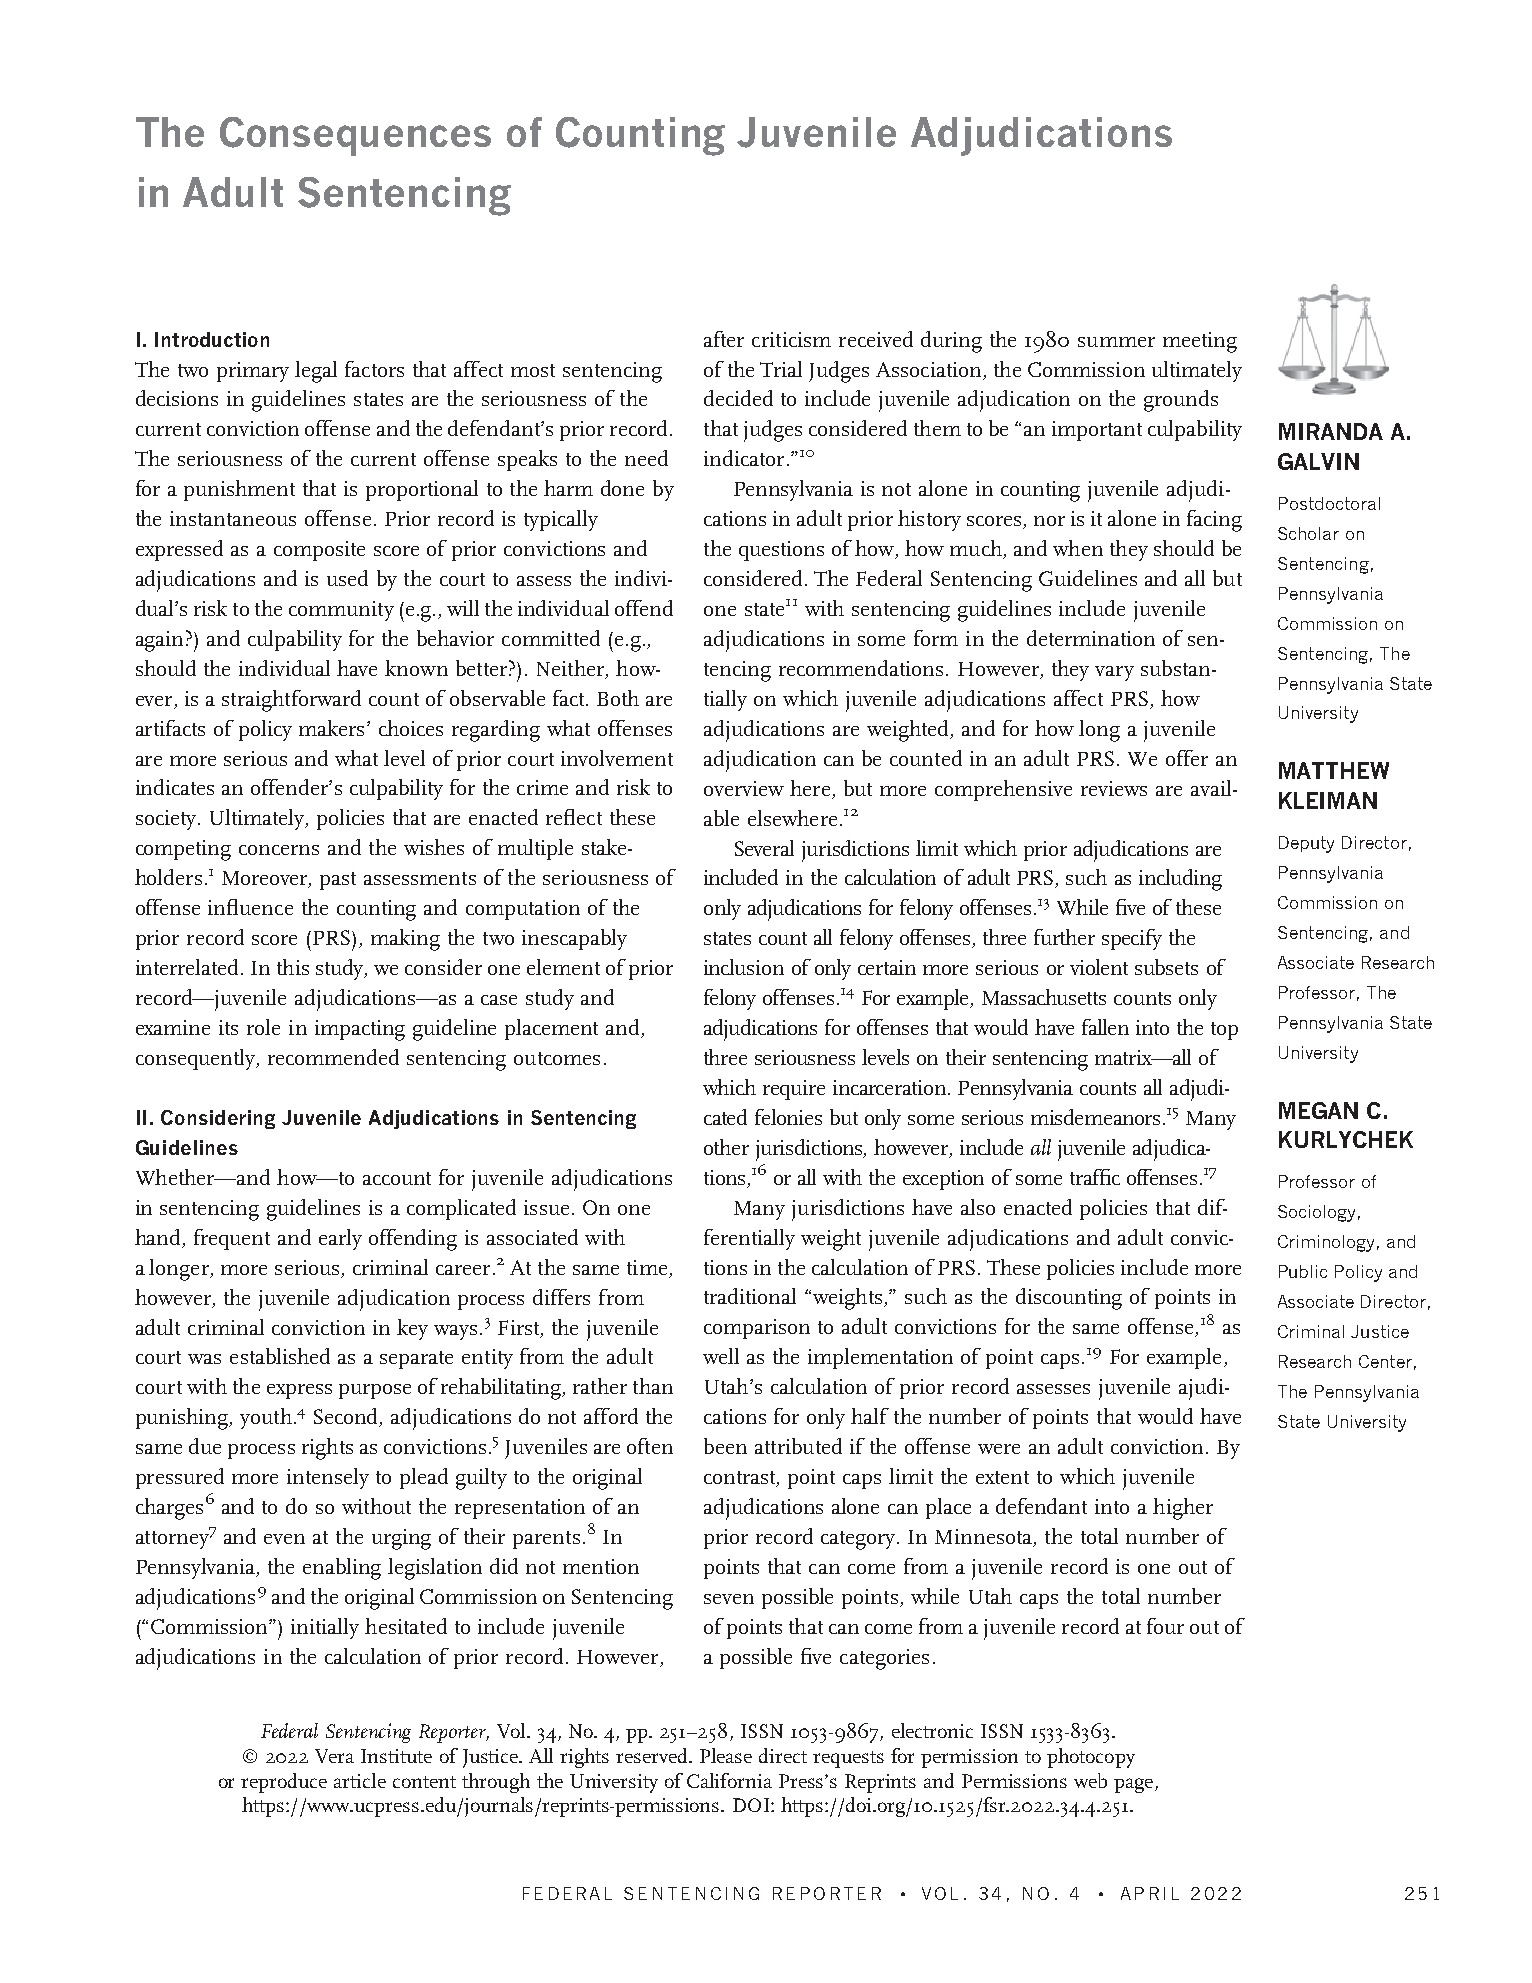 The width and height of the document is (1532, 1983). Describe the element at coordinates (1214, 521) in the document. I see `facing` at that location.
